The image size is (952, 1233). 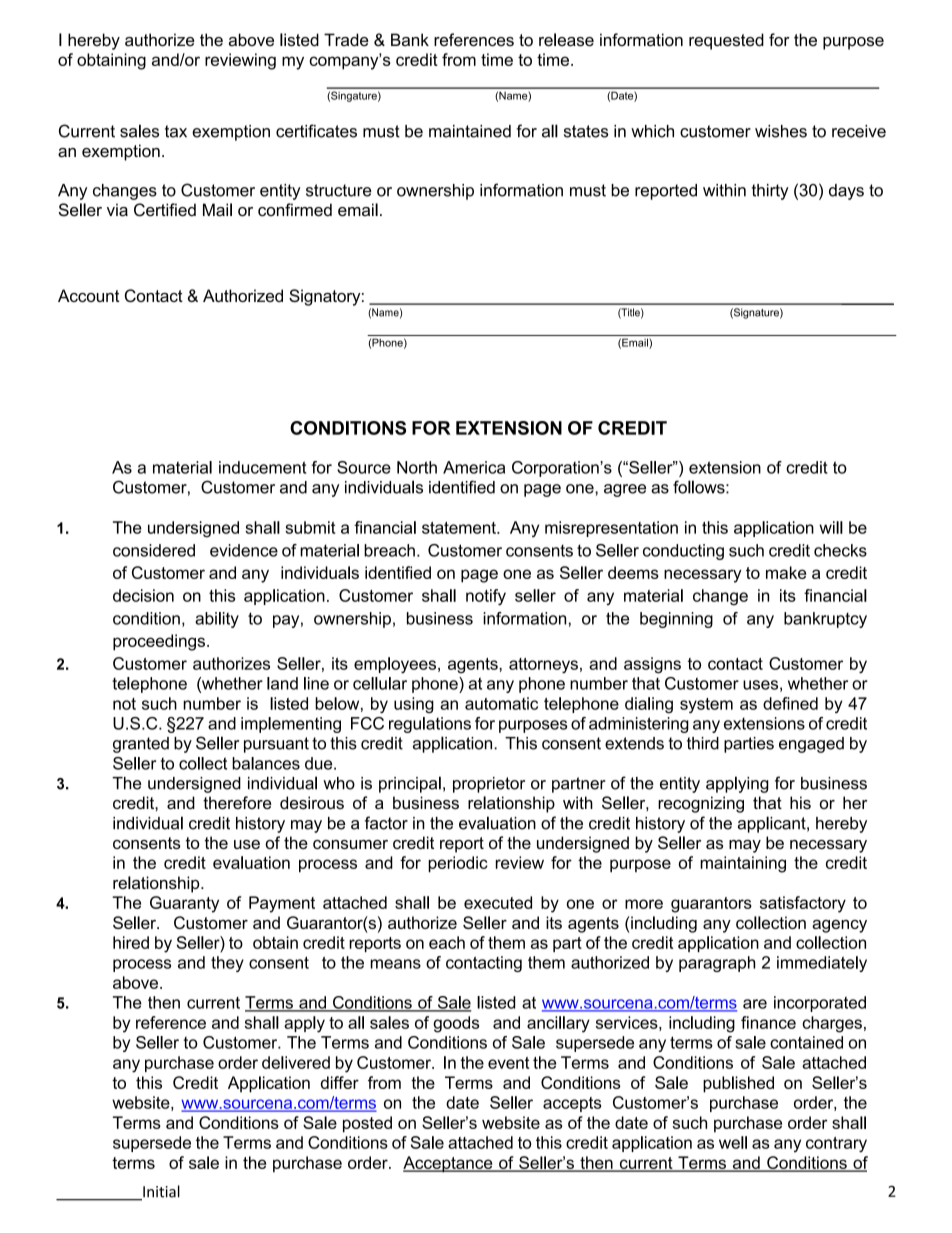 What do you see at coordinates (726, 41) in the document?
I see `requested` at bounding box center [726, 41].
